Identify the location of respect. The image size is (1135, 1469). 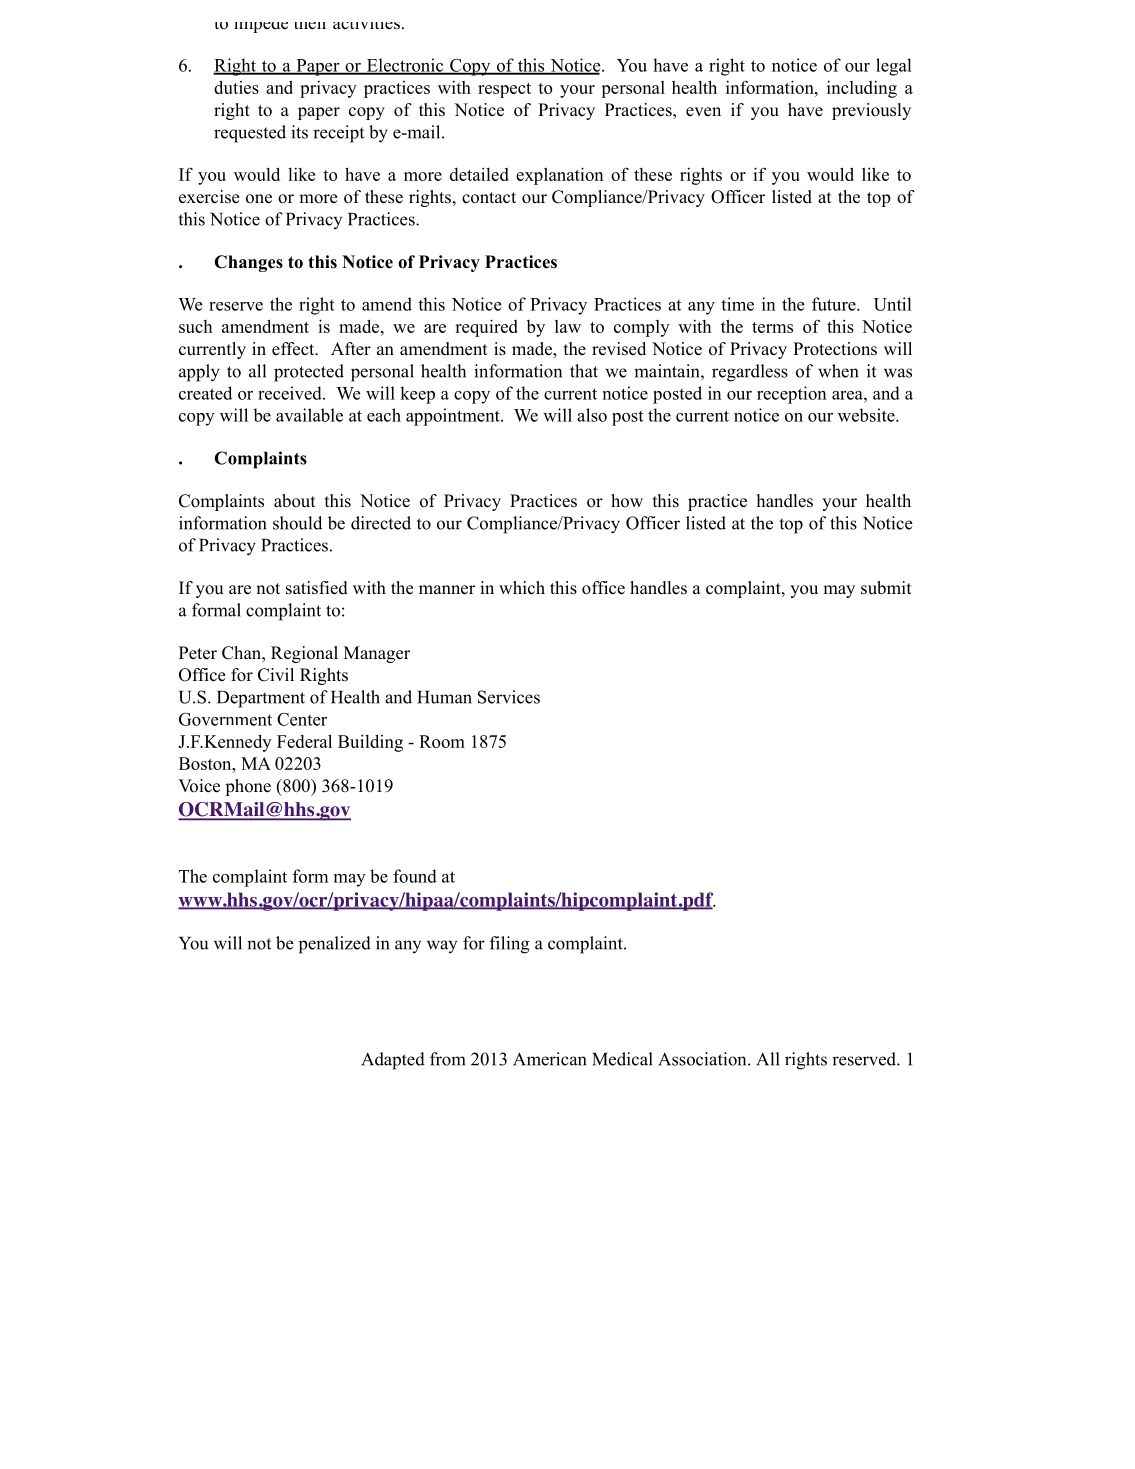
(504, 90).
